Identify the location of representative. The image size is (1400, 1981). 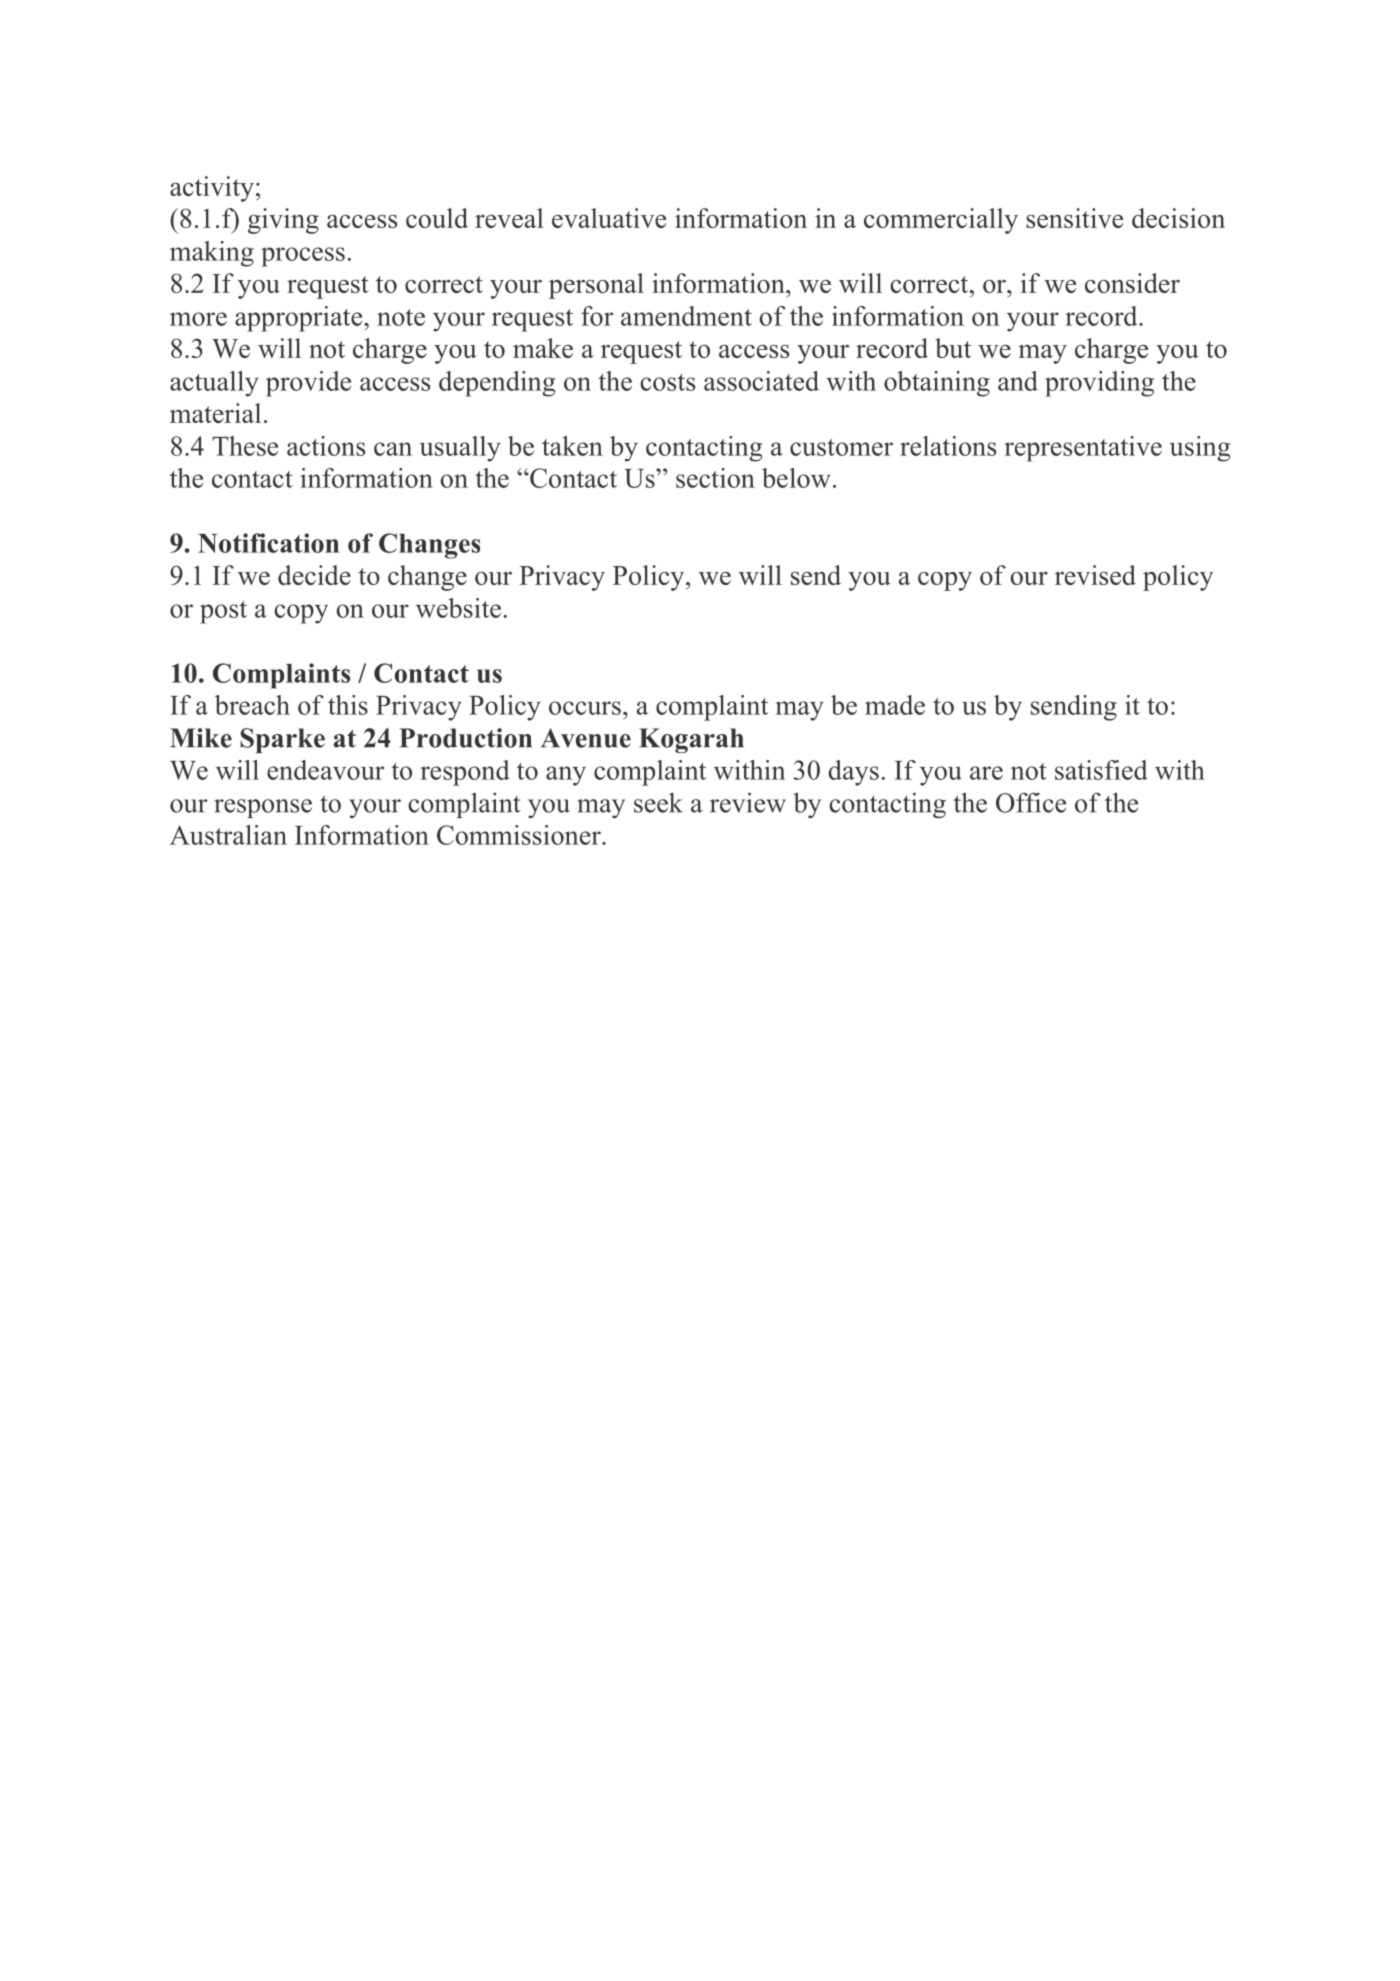
(1083, 449).
